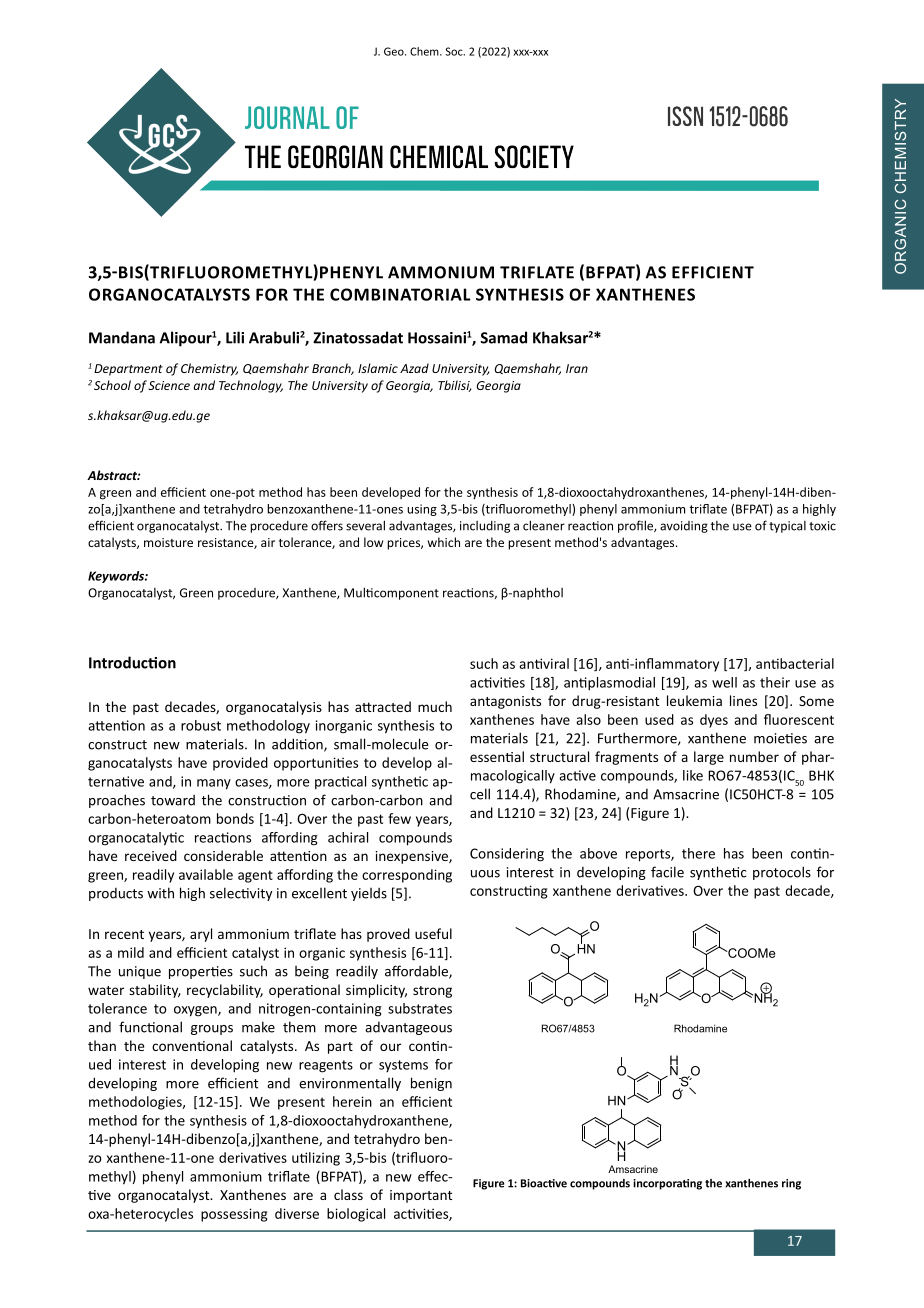 The image size is (924, 1308). Describe the element at coordinates (503, 337) in the screenshot. I see `Samad` at that location.
